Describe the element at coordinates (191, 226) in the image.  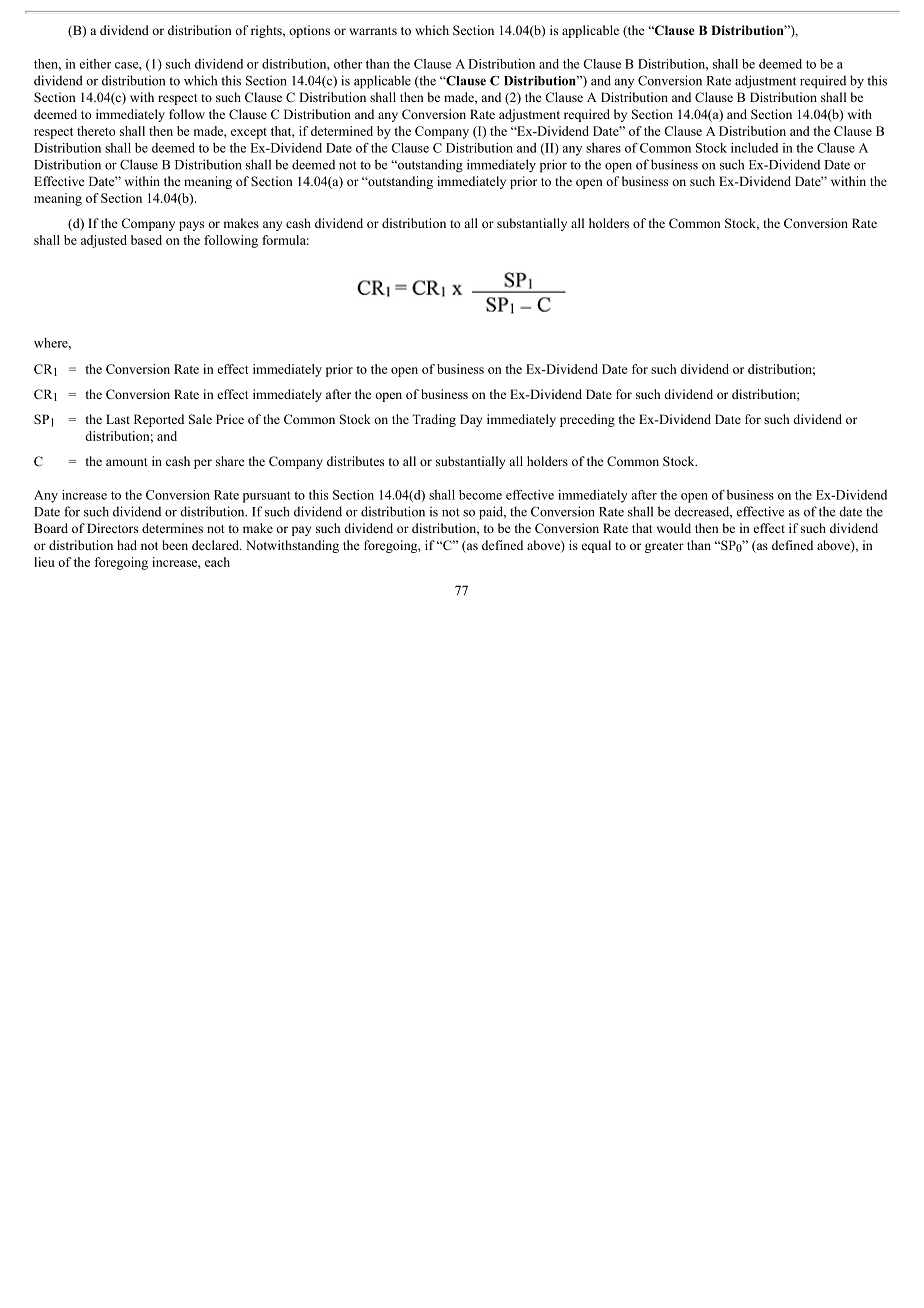
I see `pays` at that location.
